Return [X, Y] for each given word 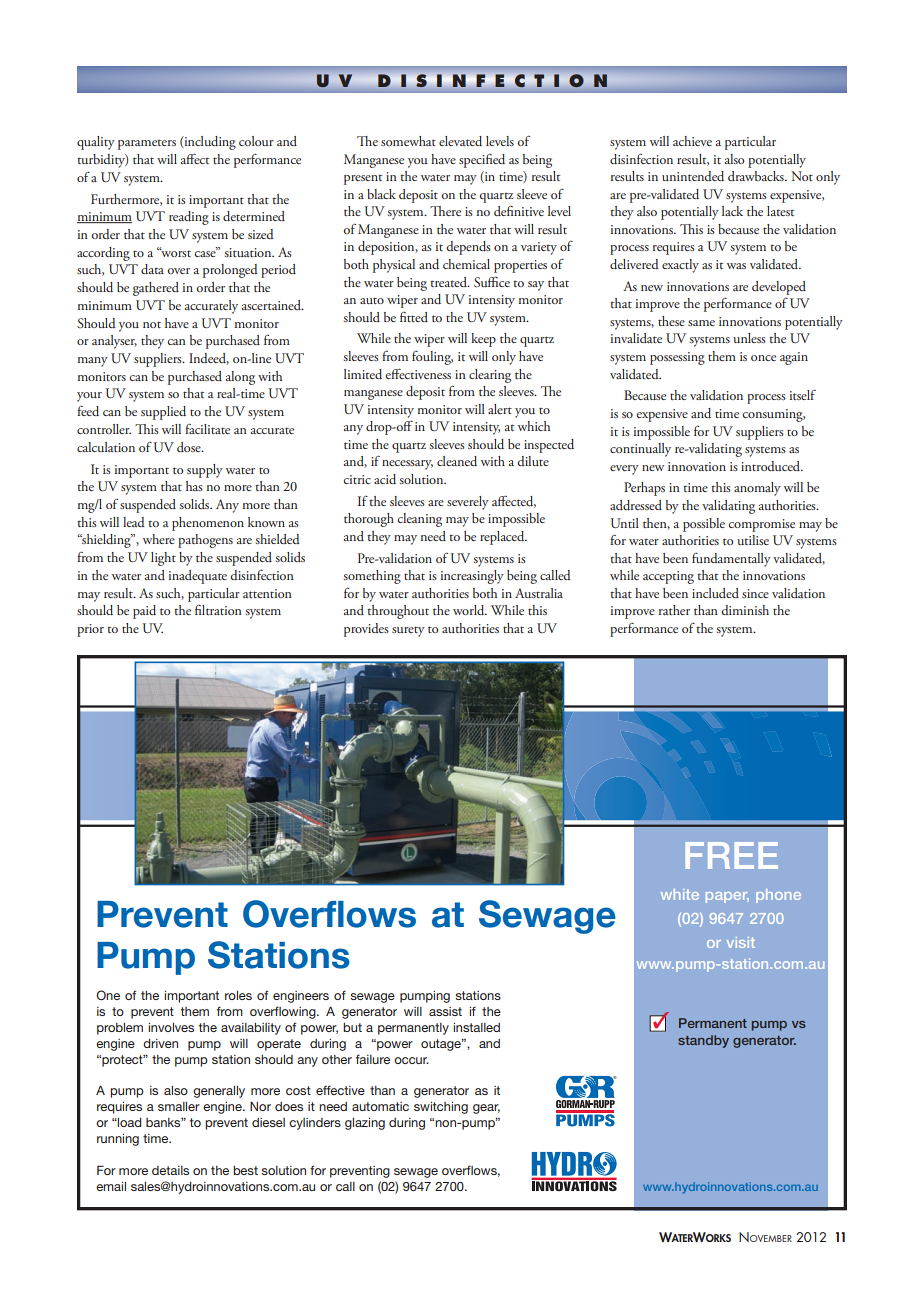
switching [441, 1108]
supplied [163, 413]
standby [703, 1041]
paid [144, 612]
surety [408, 631]
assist [445, 1011]
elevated [460, 141]
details [170, 1170]
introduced [772, 466]
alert [500, 409]
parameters [147, 145]
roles [238, 995]
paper [727, 897]
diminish [745, 610]
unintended [693, 176]
